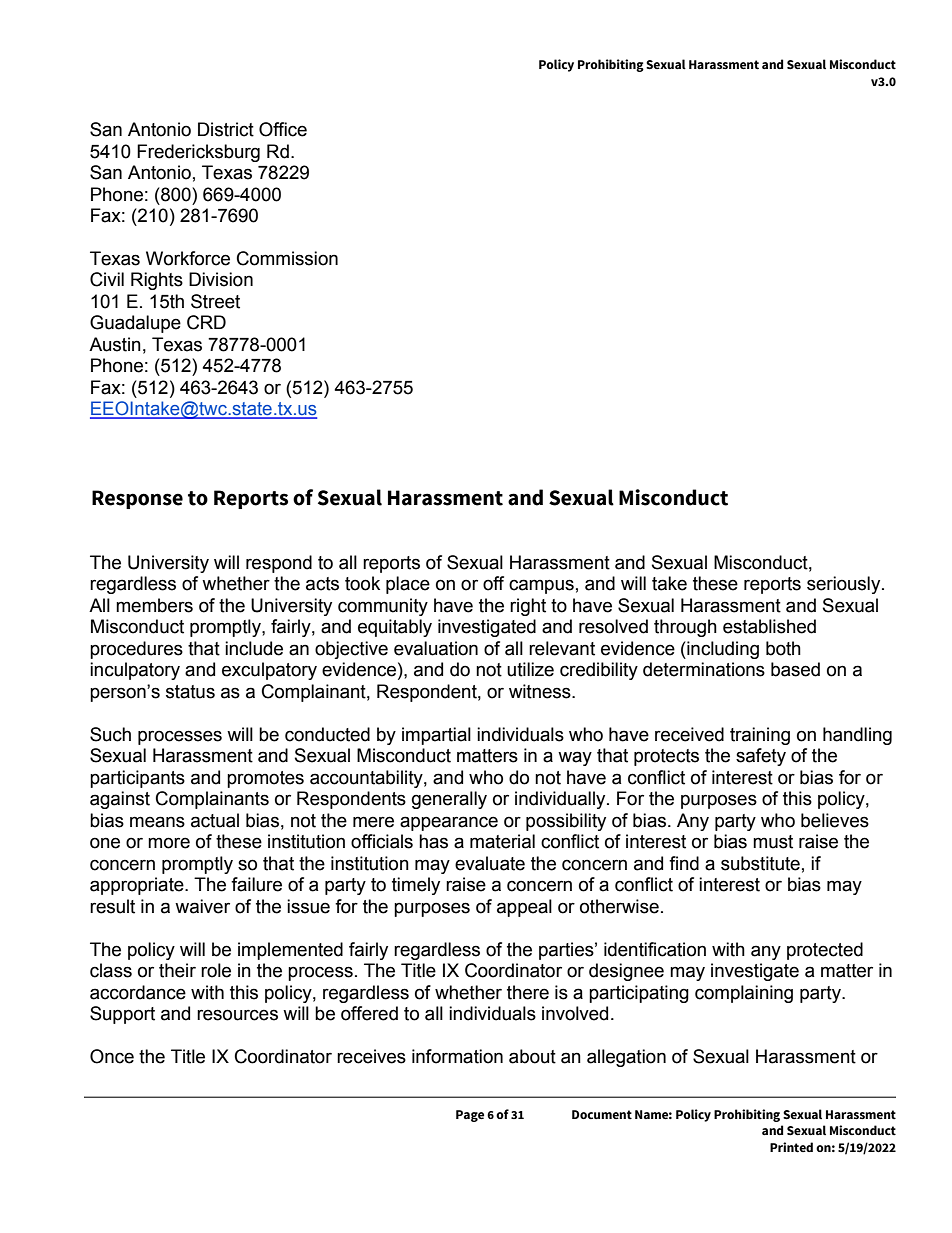 This page has height=1233, width=952. I want to click on resources, so click(237, 1015).
